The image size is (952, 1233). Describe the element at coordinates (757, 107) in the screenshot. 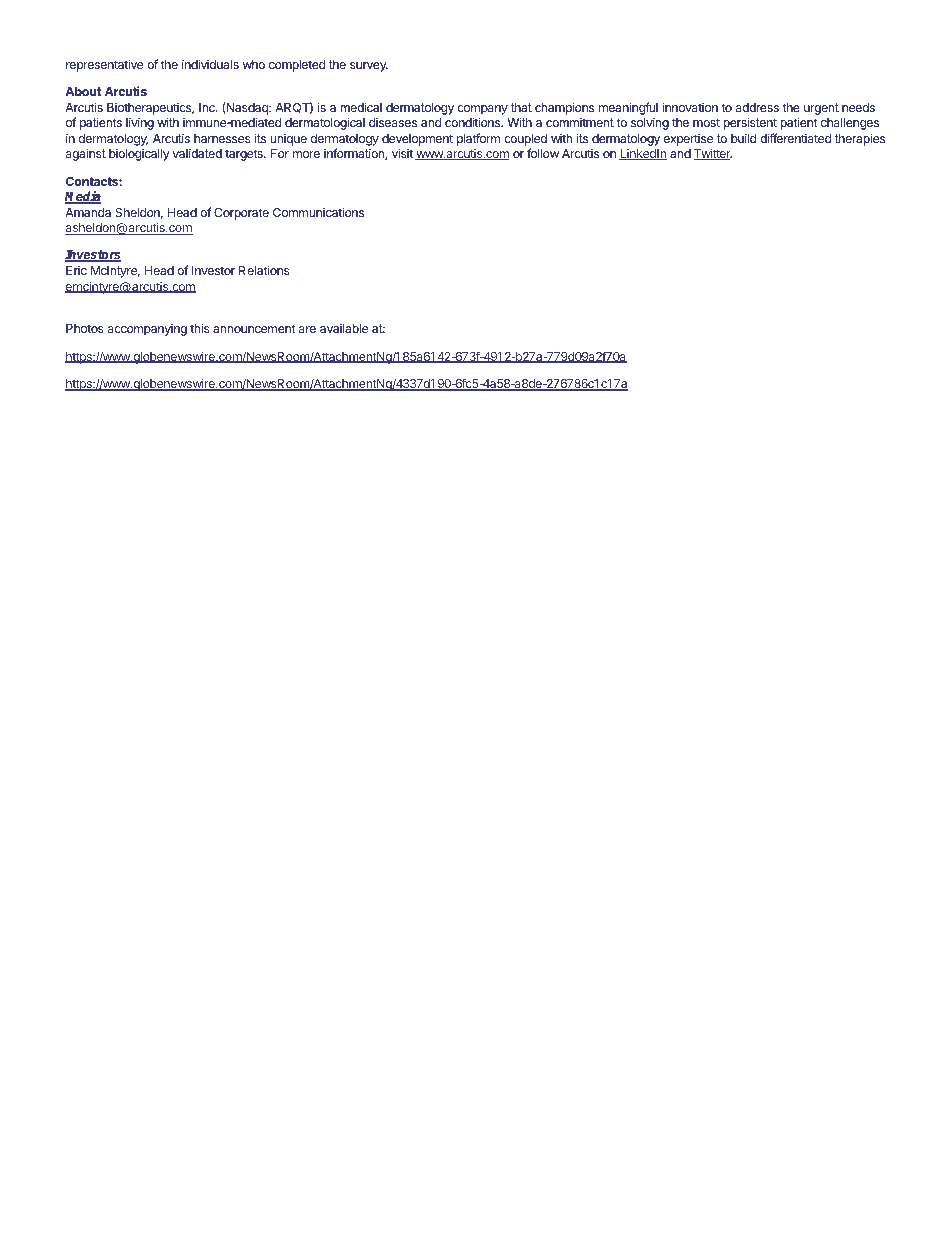

I see `address` at that location.
